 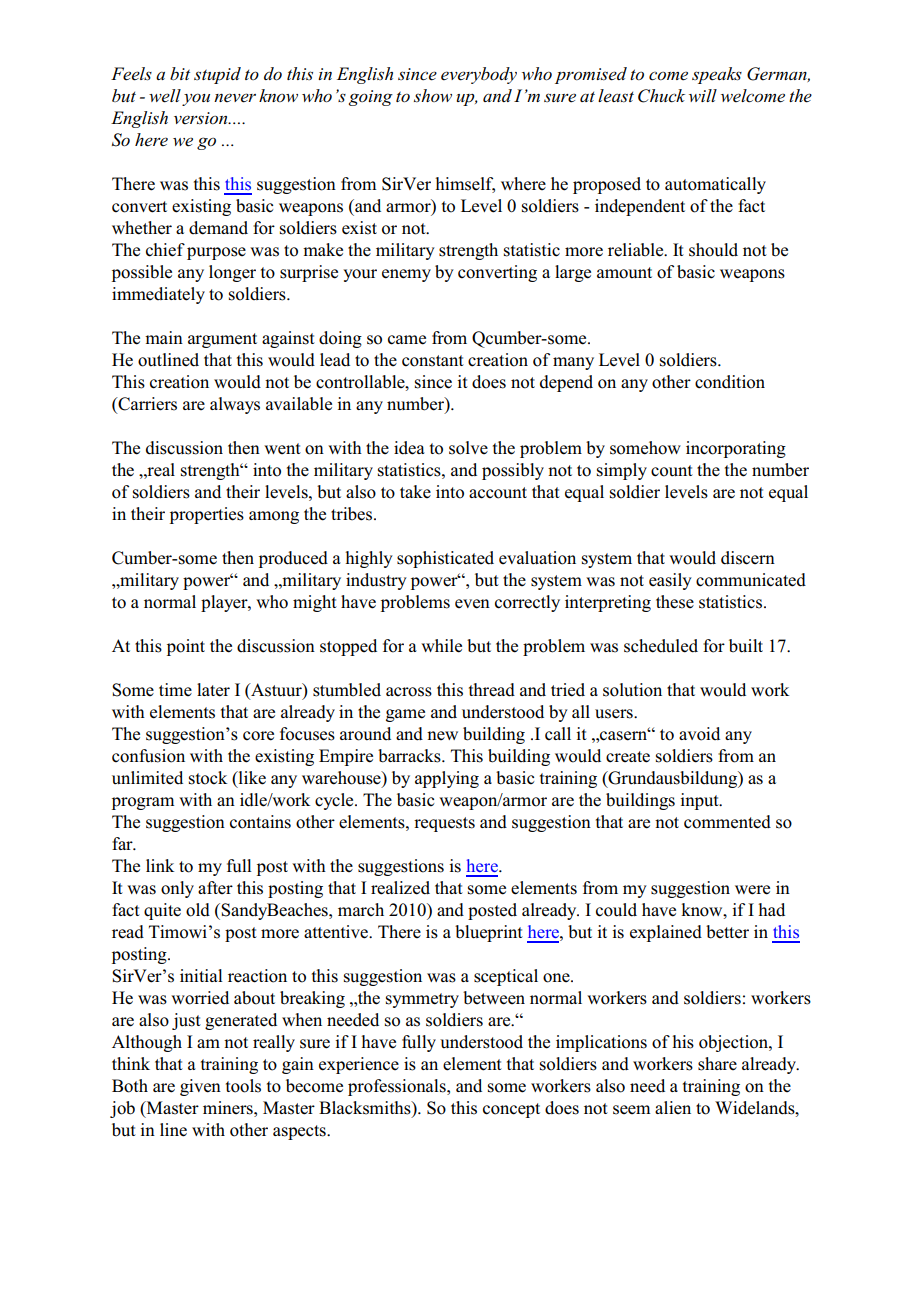 I want to click on take, so click(x=415, y=491).
